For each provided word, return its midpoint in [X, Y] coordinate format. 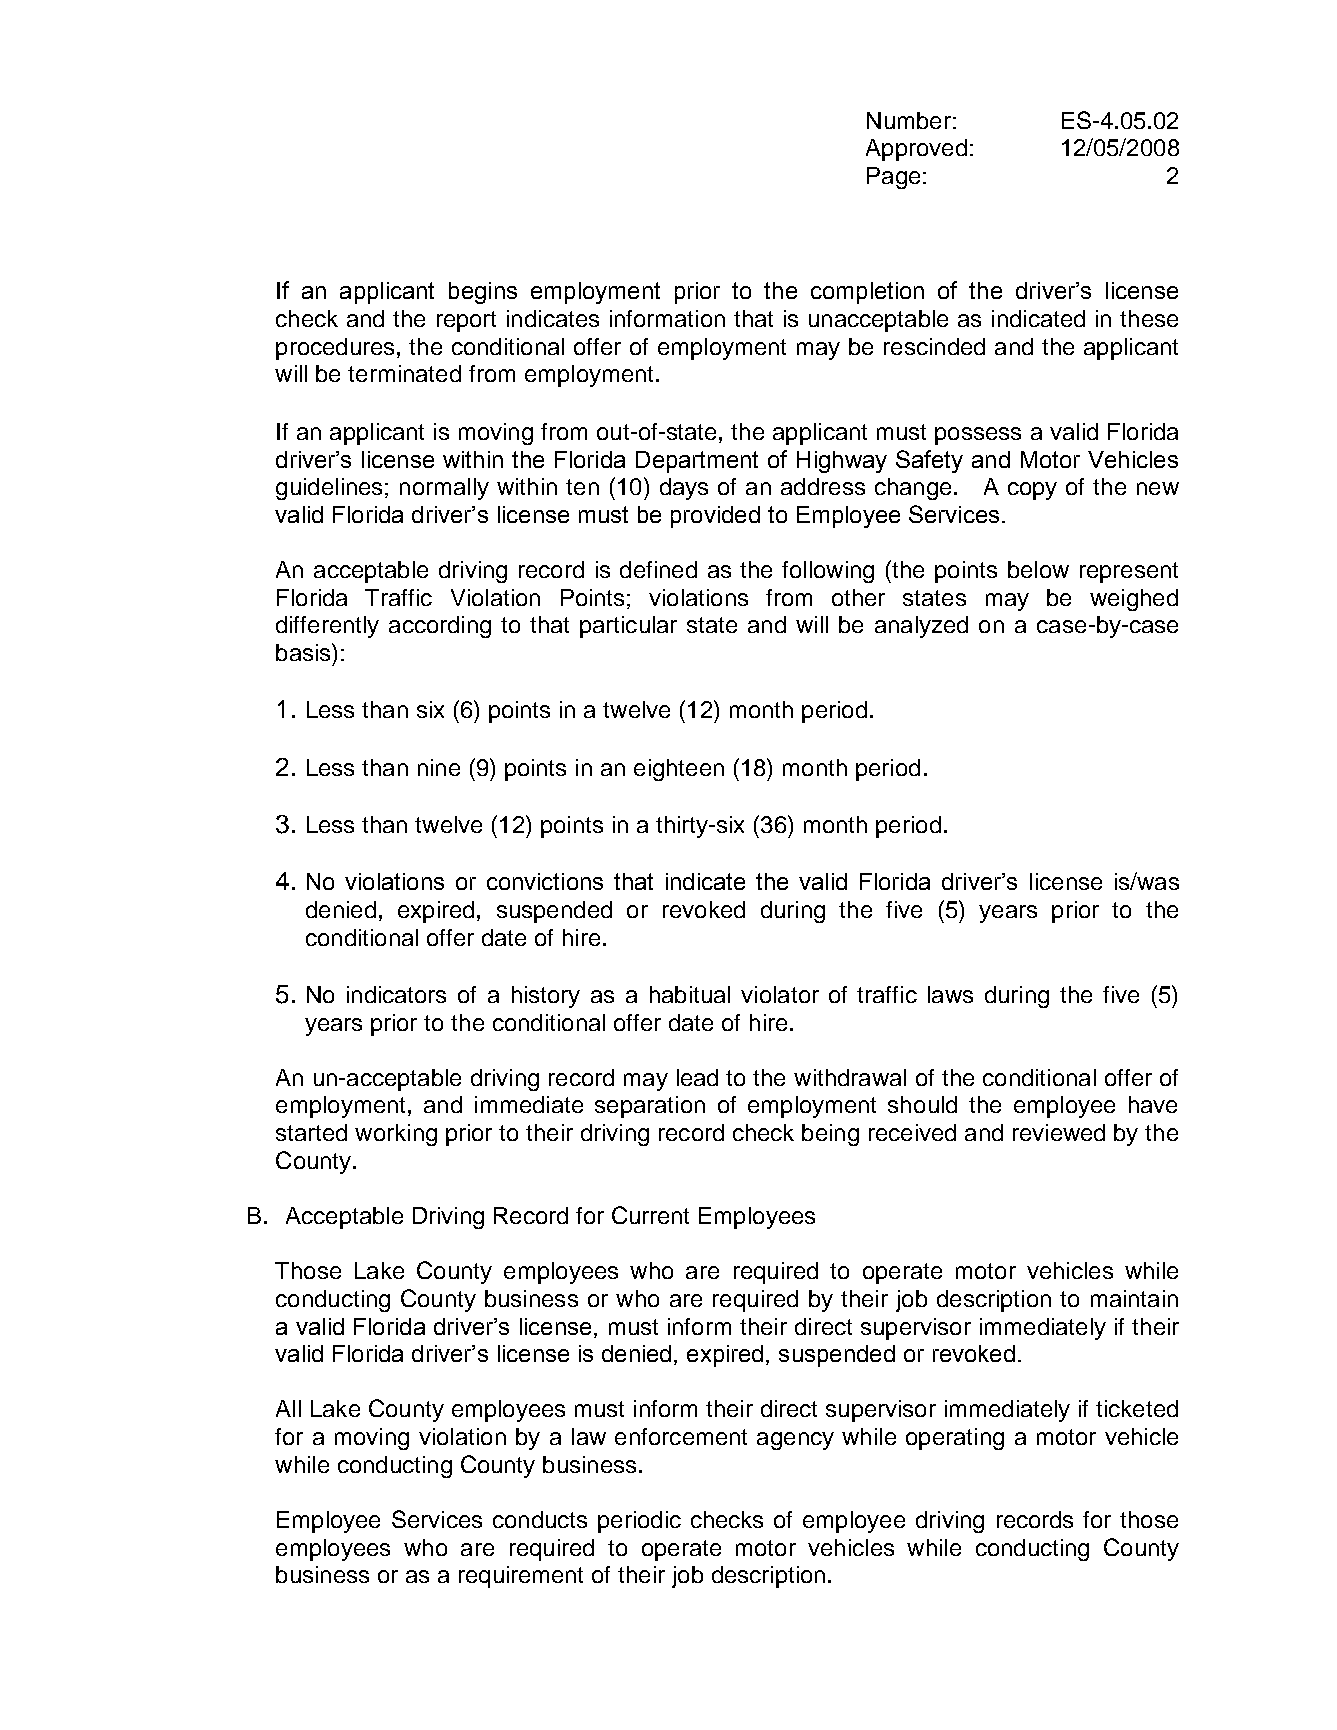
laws [950, 994]
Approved [916, 150]
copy [1032, 491]
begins [483, 293]
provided [715, 517]
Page [893, 178]
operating [955, 1439]
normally [444, 489]
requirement [521, 1577]
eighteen [679, 770]
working [396, 1135]
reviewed [1059, 1132]
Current [650, 1215]
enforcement [681, 1436]
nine [439, 767]
